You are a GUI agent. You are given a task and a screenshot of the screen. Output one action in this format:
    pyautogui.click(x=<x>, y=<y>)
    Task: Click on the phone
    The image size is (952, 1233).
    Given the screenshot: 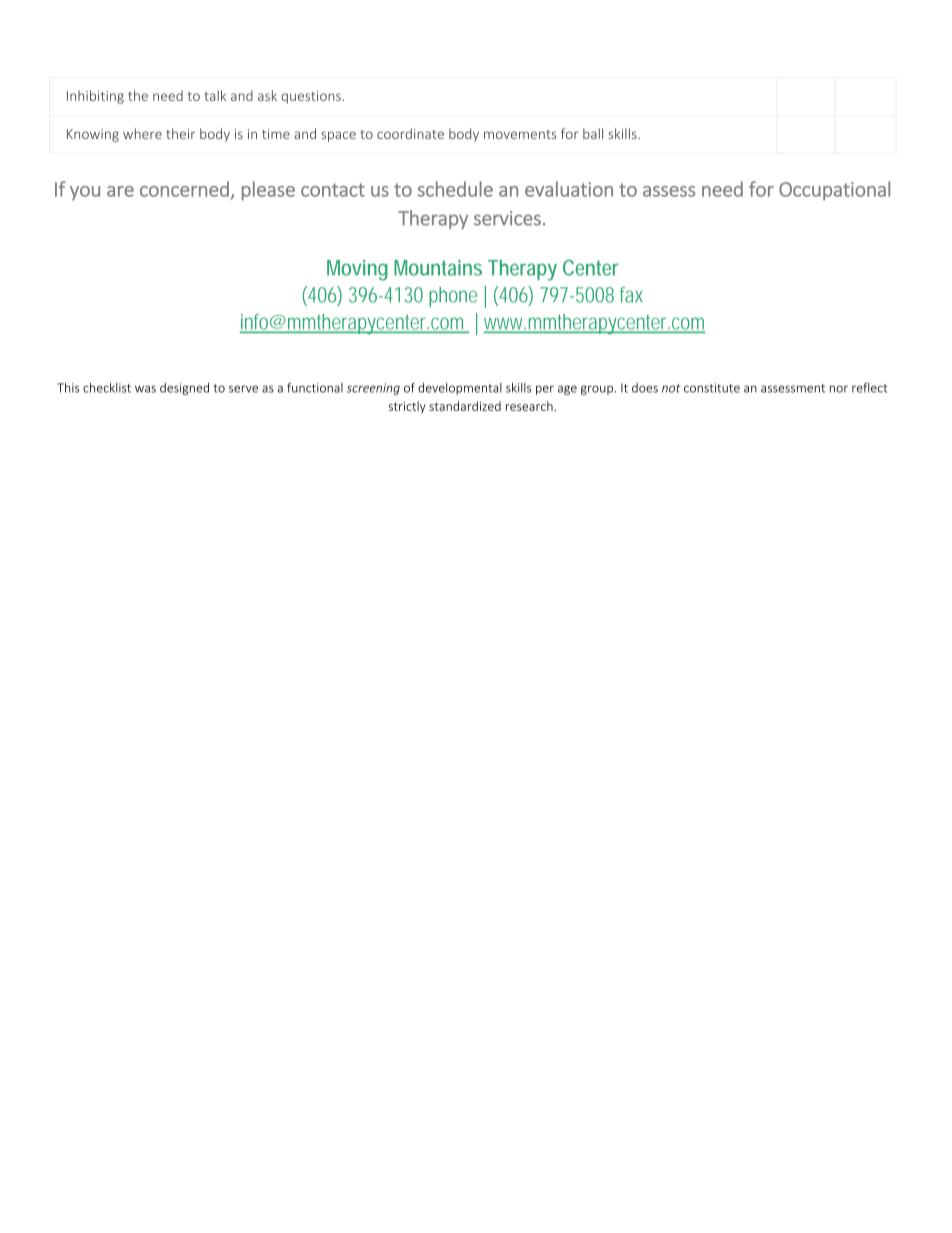 What is the action you would take?
    pyautogui.click(x=453, y=297)
